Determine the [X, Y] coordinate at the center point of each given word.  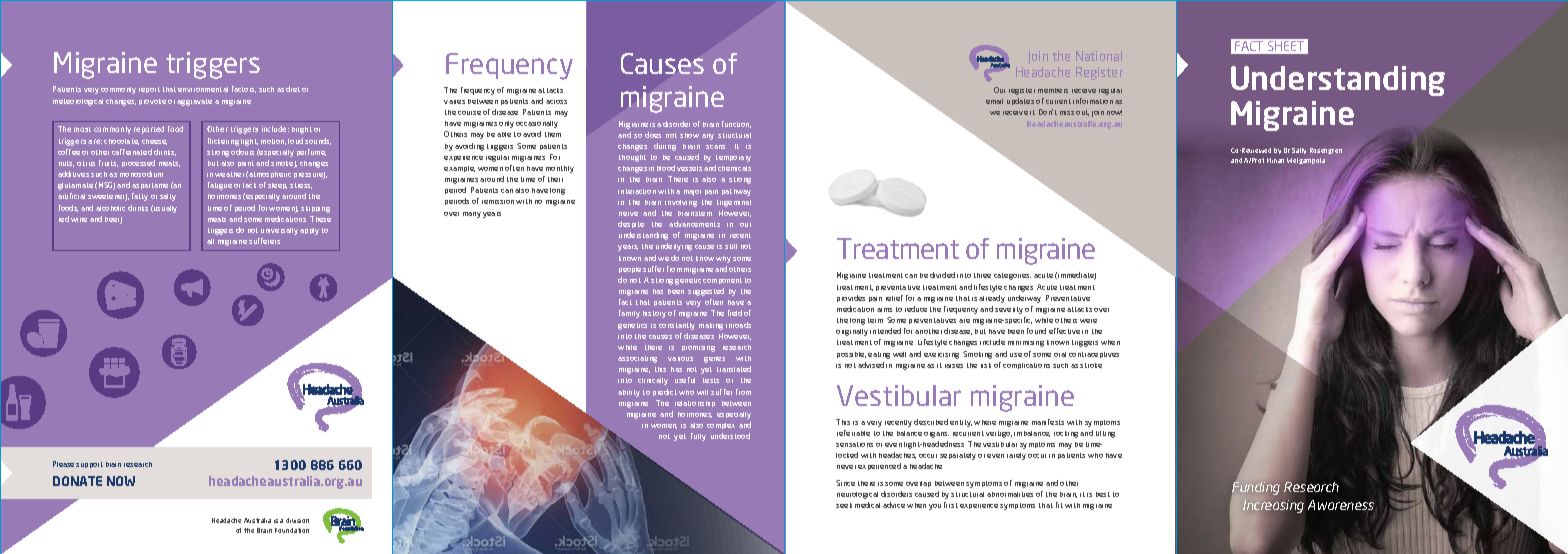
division [297, 520]
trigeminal [734, 203]
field [735, 313]
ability [629, 393]
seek [844, 505]
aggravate [194, 102]
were [1088, 321]
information [1093, 101]
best [1103, 494]
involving [681, 203]
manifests [1048, 422]
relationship [695, 404]
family [629, 314]
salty [168, 197]
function [736, 124]
